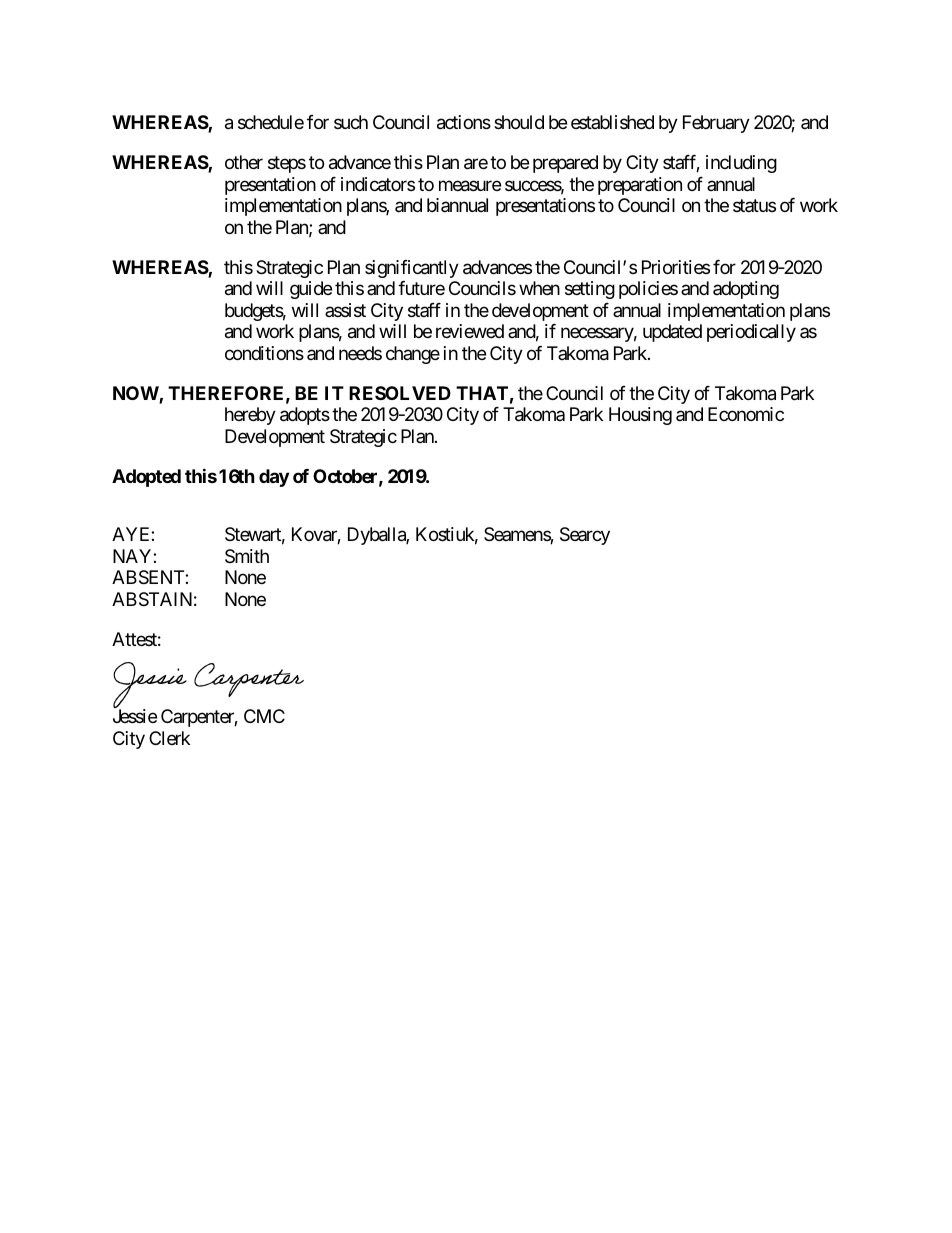  Describe the element at coordinates (311, 290) in the screenshot. I see `guide` at that location.
